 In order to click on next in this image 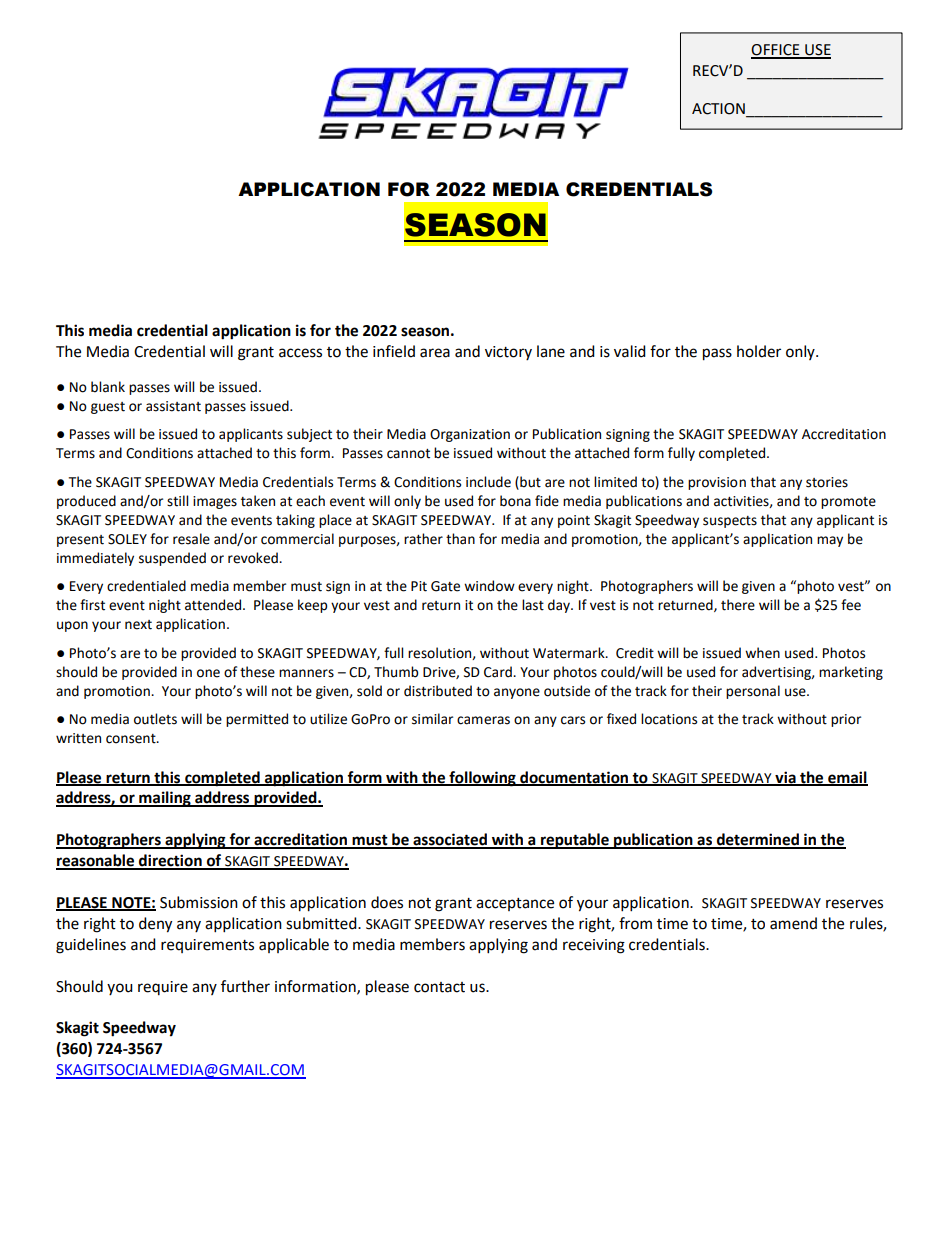, I will do `click(138, 625)`.
